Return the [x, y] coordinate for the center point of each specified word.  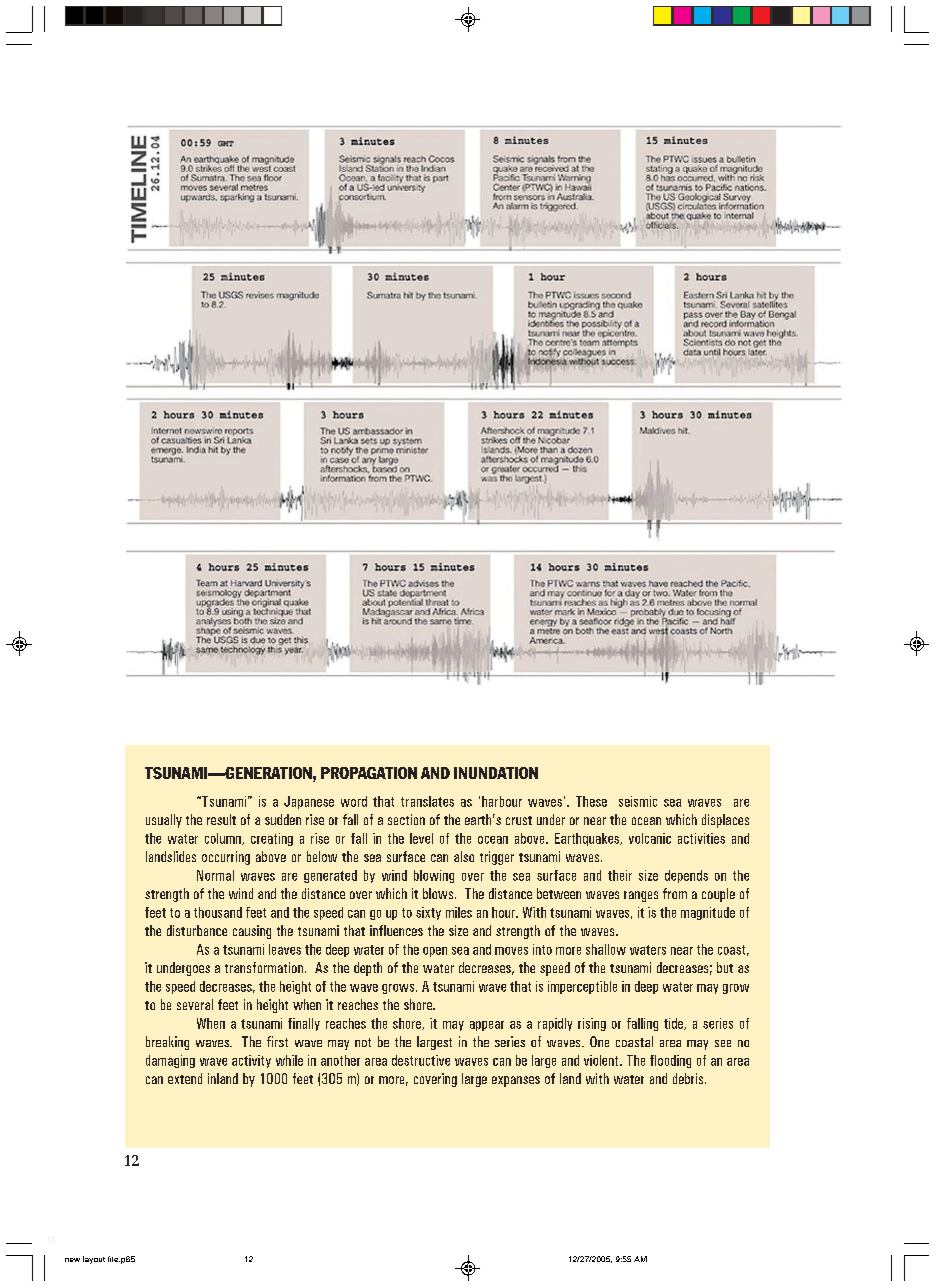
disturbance [197, 930]
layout [94, 1260]
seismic [638, 801]
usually [164, 821]
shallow [606, 949]
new [72, 1260]
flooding [670, 1061]
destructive [421, 1060]
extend [185, 1078]
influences [396, 930]
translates [427, 801]
